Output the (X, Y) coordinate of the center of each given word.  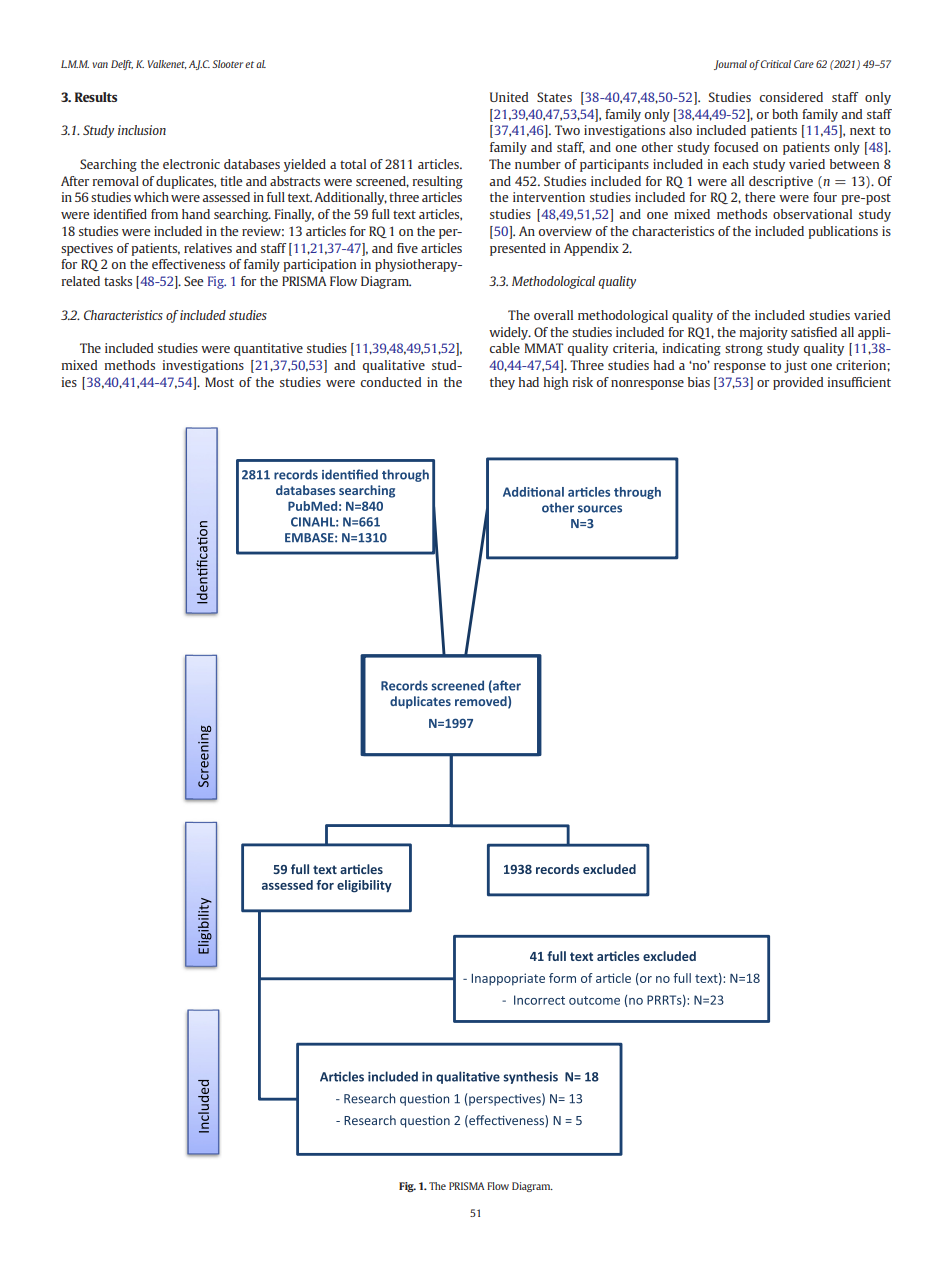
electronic (191, 164)
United (509, 97)
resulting (438, 182)
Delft (122, 65)
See (193, 281)
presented (518, 249)
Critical (776, 64)
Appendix (591, 249)
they (502, 383)
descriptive (781, 182)
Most (219, 382)
